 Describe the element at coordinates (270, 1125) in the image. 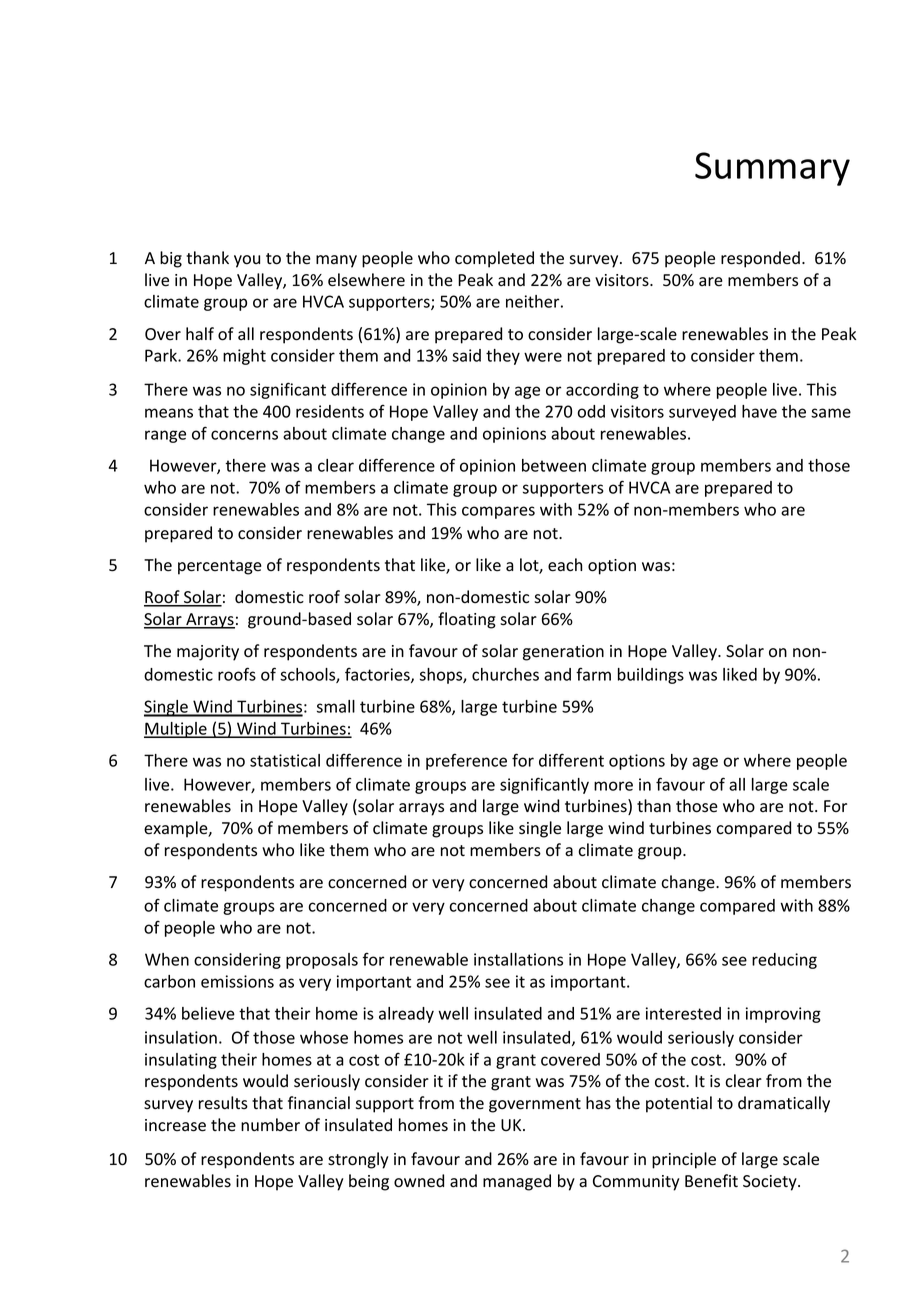

I see `number` at that location.
